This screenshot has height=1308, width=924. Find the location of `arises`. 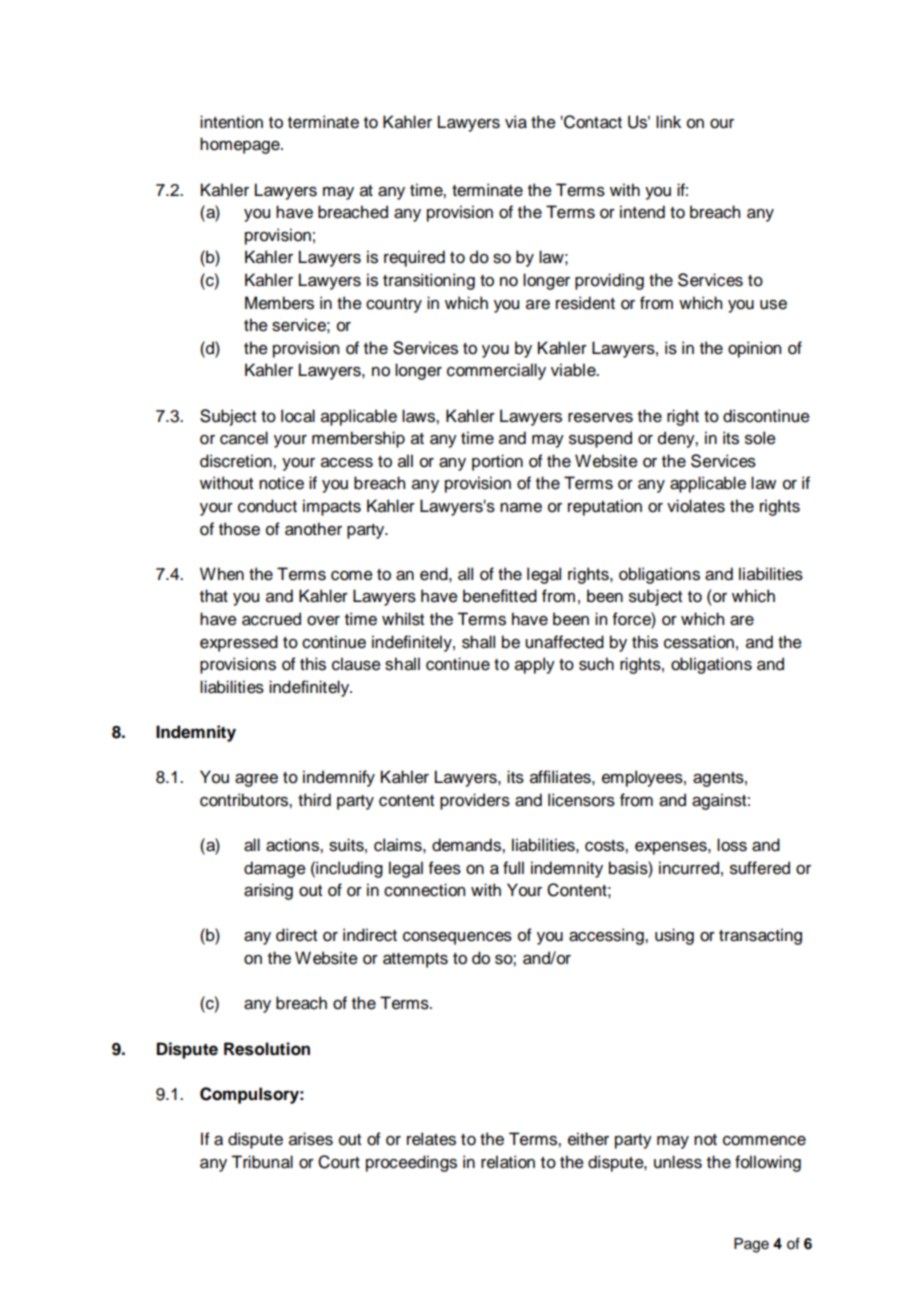

arises is located at coordinates (311, 1139).
